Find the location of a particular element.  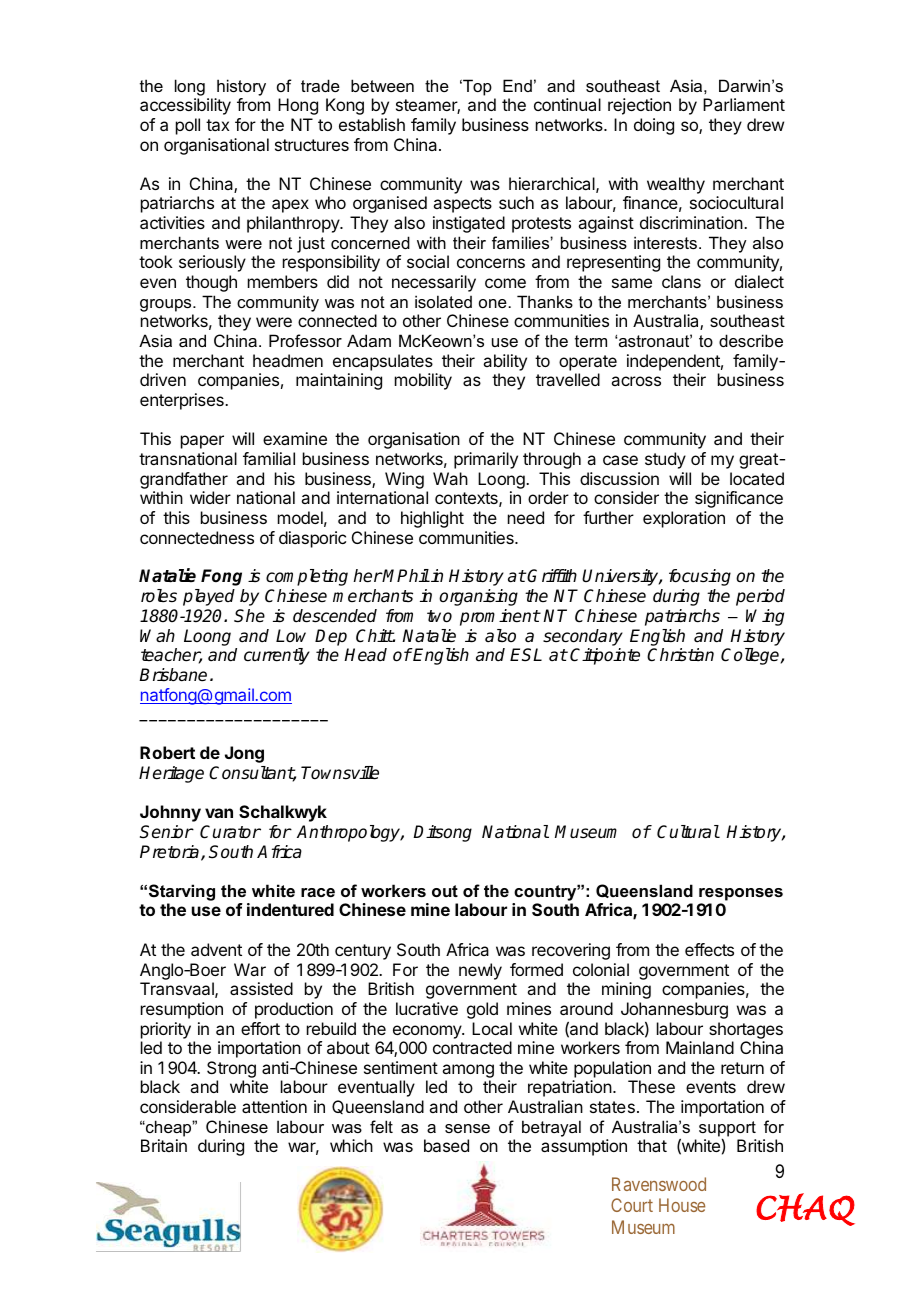

She is located at coordinates (249, 616).
